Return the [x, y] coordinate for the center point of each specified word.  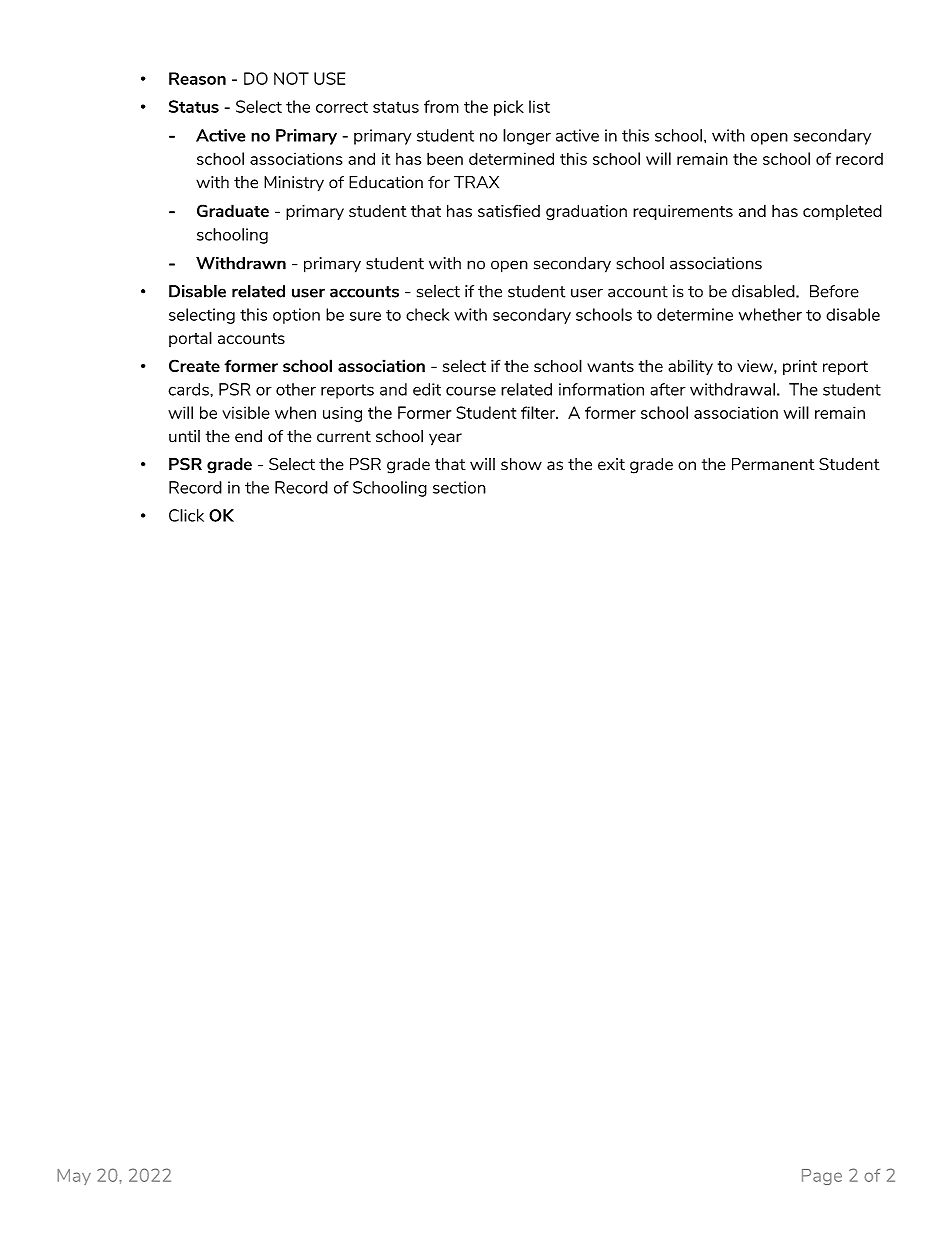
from [441, 106]
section [459, 487]
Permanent [773, 464]
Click [186, 515]
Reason [197, 78]
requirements [683, 212]
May [74, 1177]
